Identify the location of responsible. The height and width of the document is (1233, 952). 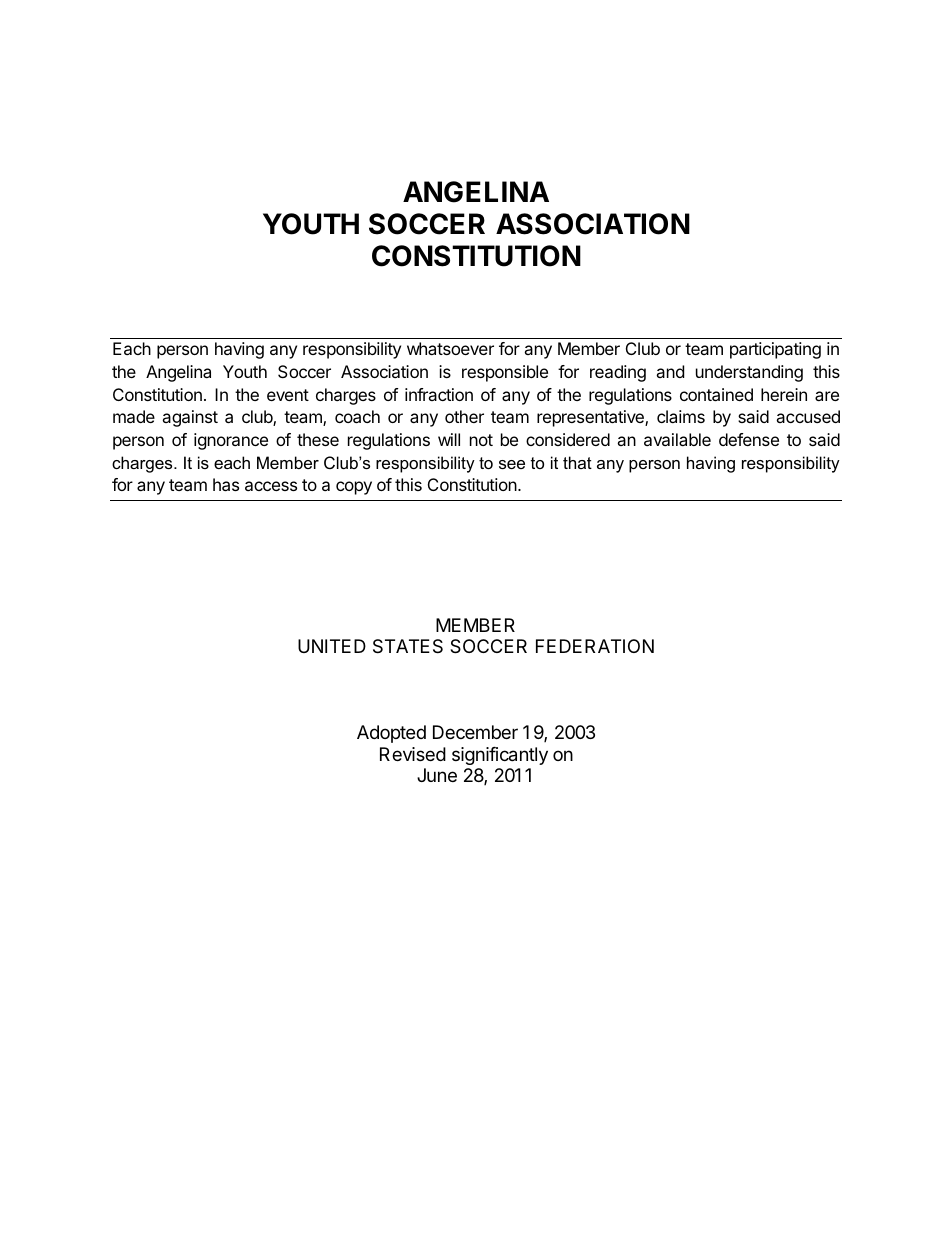
(505, 373).
